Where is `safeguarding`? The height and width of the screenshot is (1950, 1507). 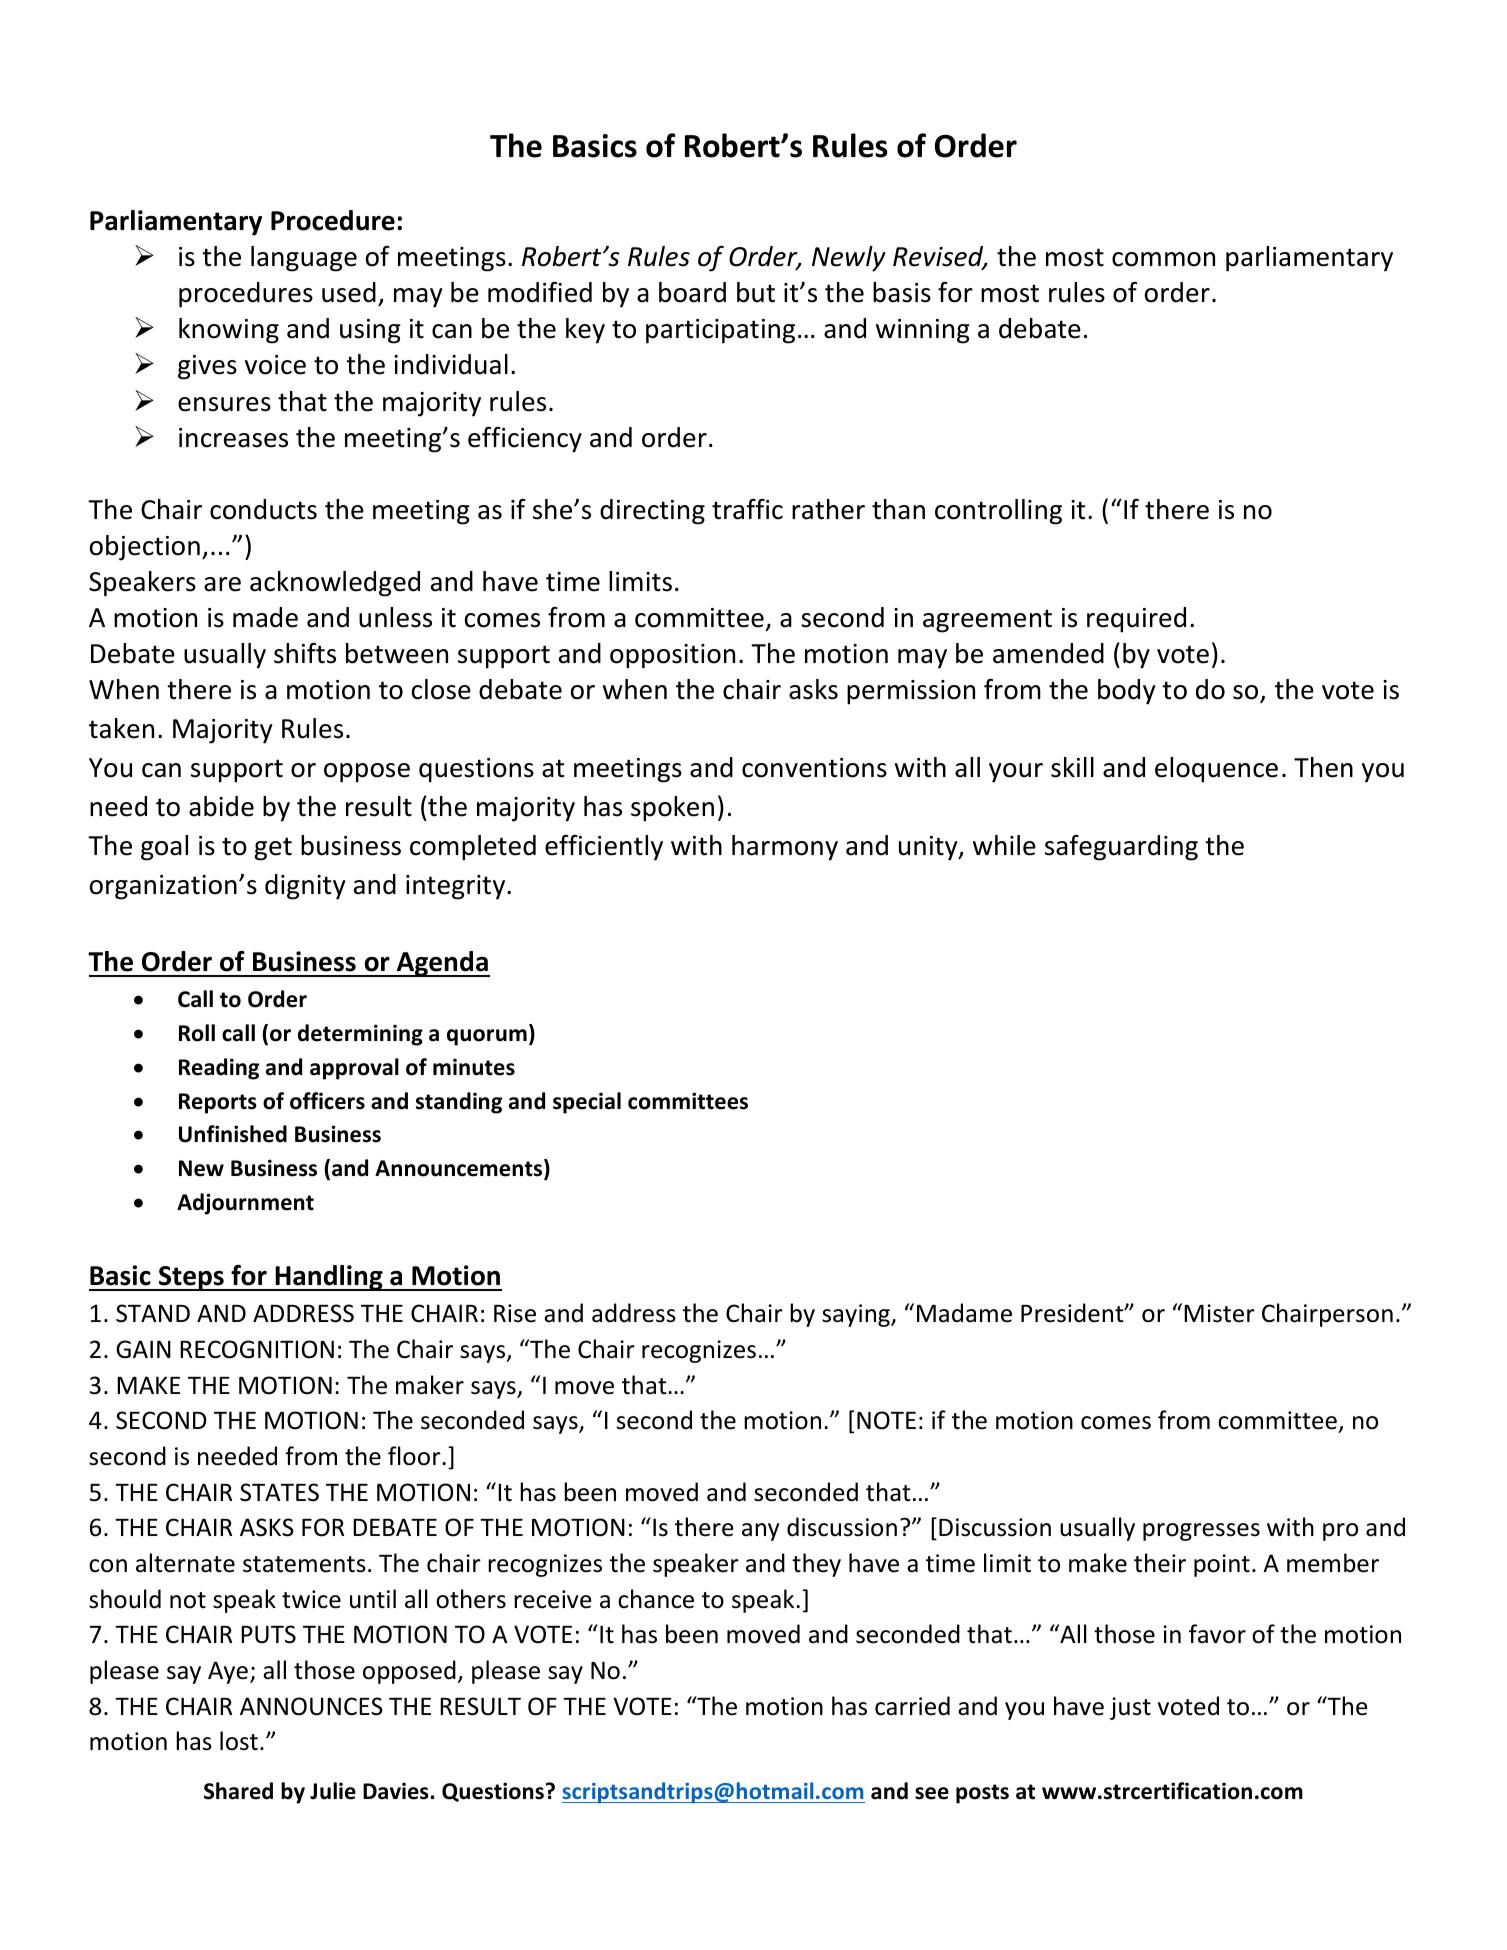
safeguarding is located at coordinates (1121, 848).
